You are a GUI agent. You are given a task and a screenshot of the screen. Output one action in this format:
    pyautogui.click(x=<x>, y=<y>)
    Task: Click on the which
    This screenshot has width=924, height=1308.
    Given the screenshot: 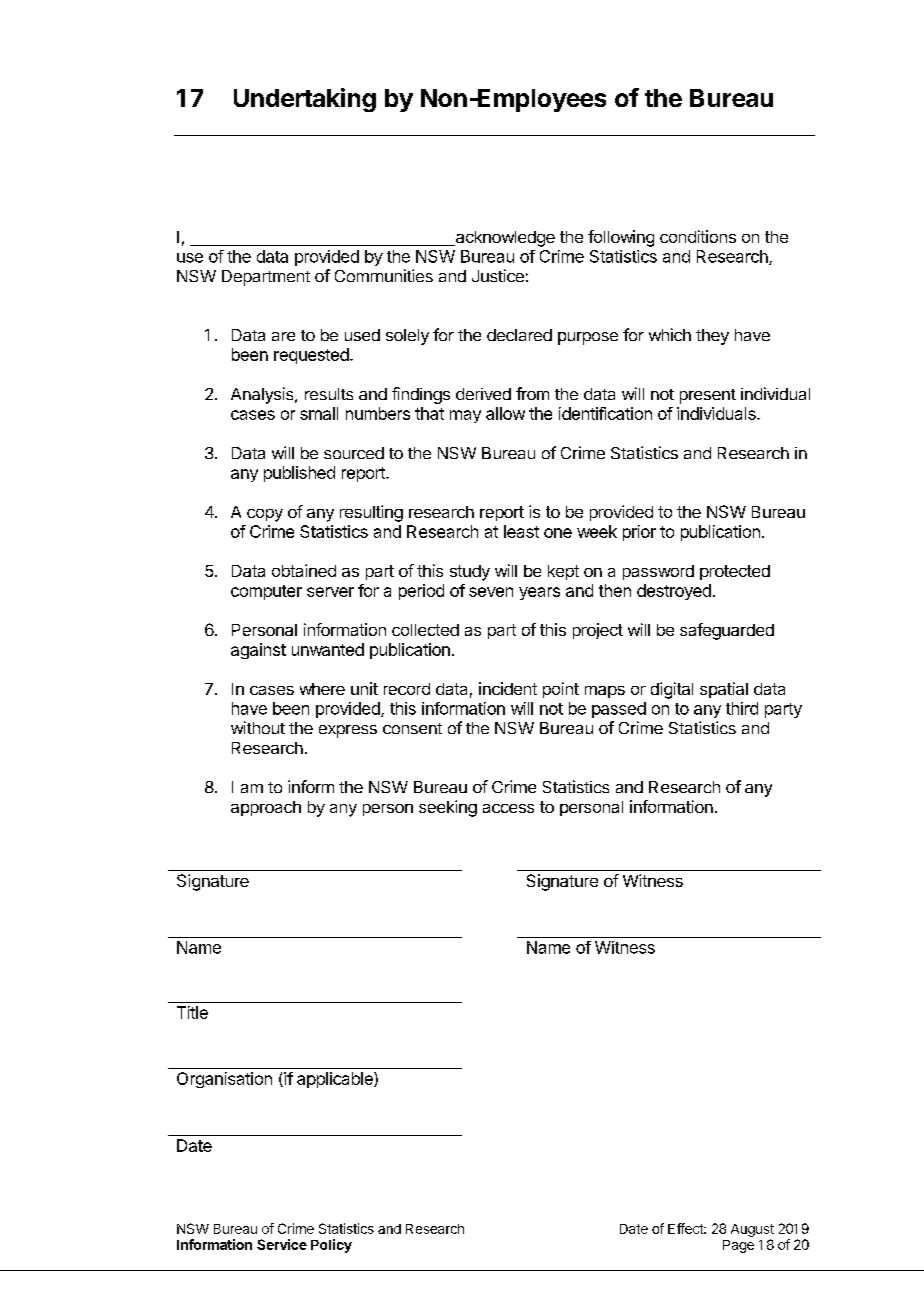 What is the action you would take?
    pyautogui.click(x=670, y=334)
